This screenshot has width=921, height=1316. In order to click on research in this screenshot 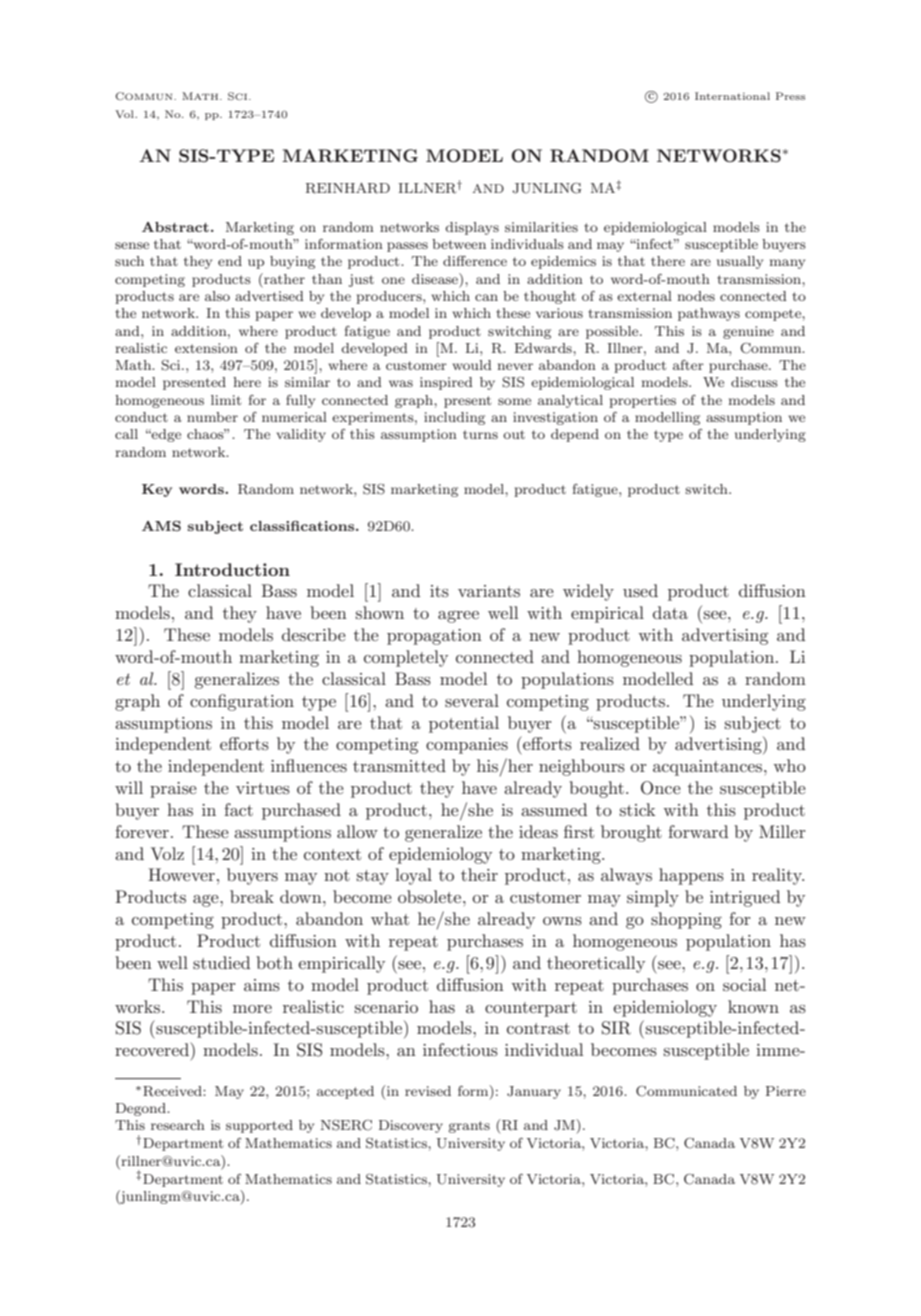, I will do `click(178, 1125)`.
